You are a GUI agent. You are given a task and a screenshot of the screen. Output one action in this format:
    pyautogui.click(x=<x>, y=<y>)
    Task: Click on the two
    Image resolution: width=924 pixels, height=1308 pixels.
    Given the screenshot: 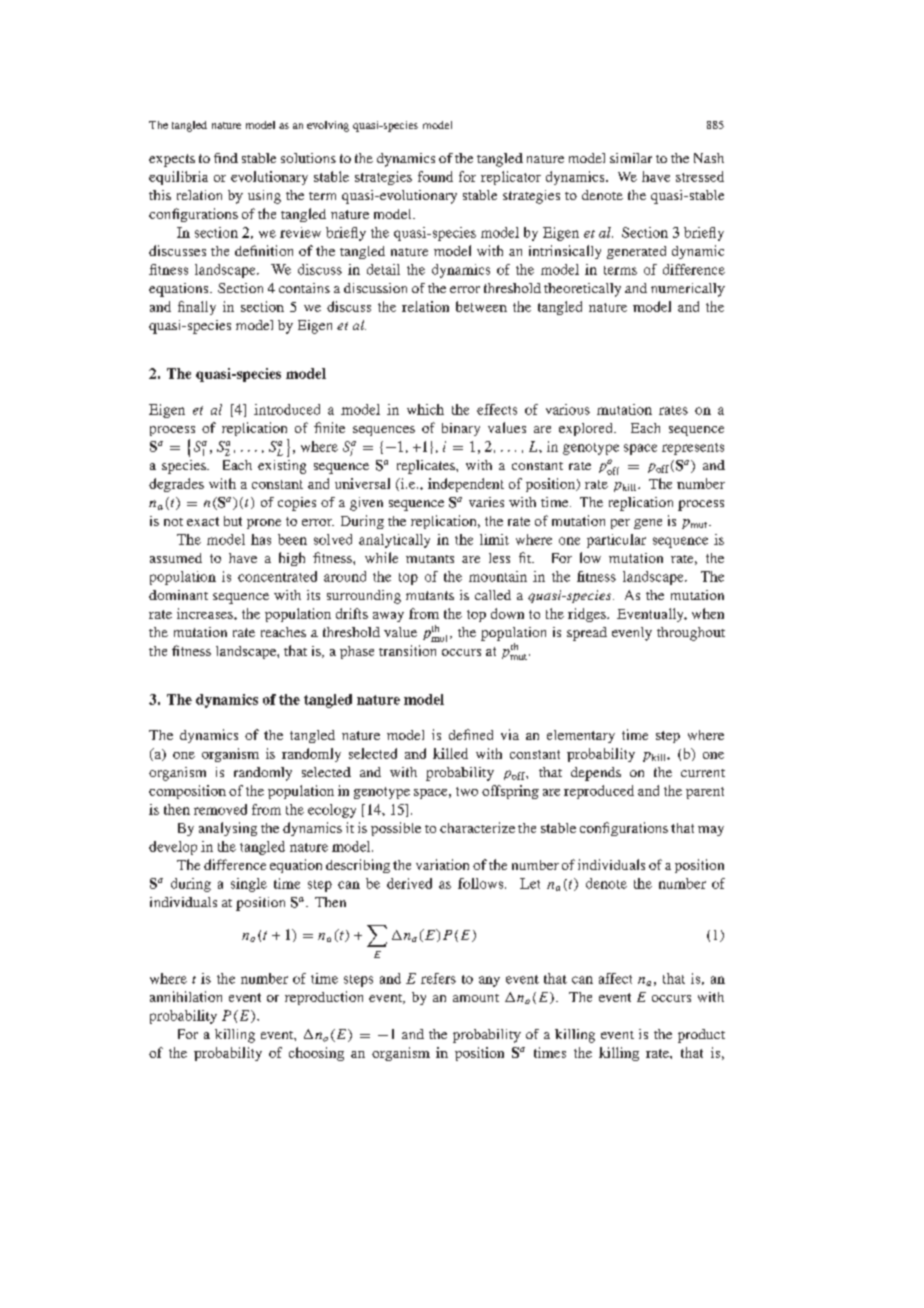 What is the action you would take?
    pyautogui.click(x=467, y=791)
